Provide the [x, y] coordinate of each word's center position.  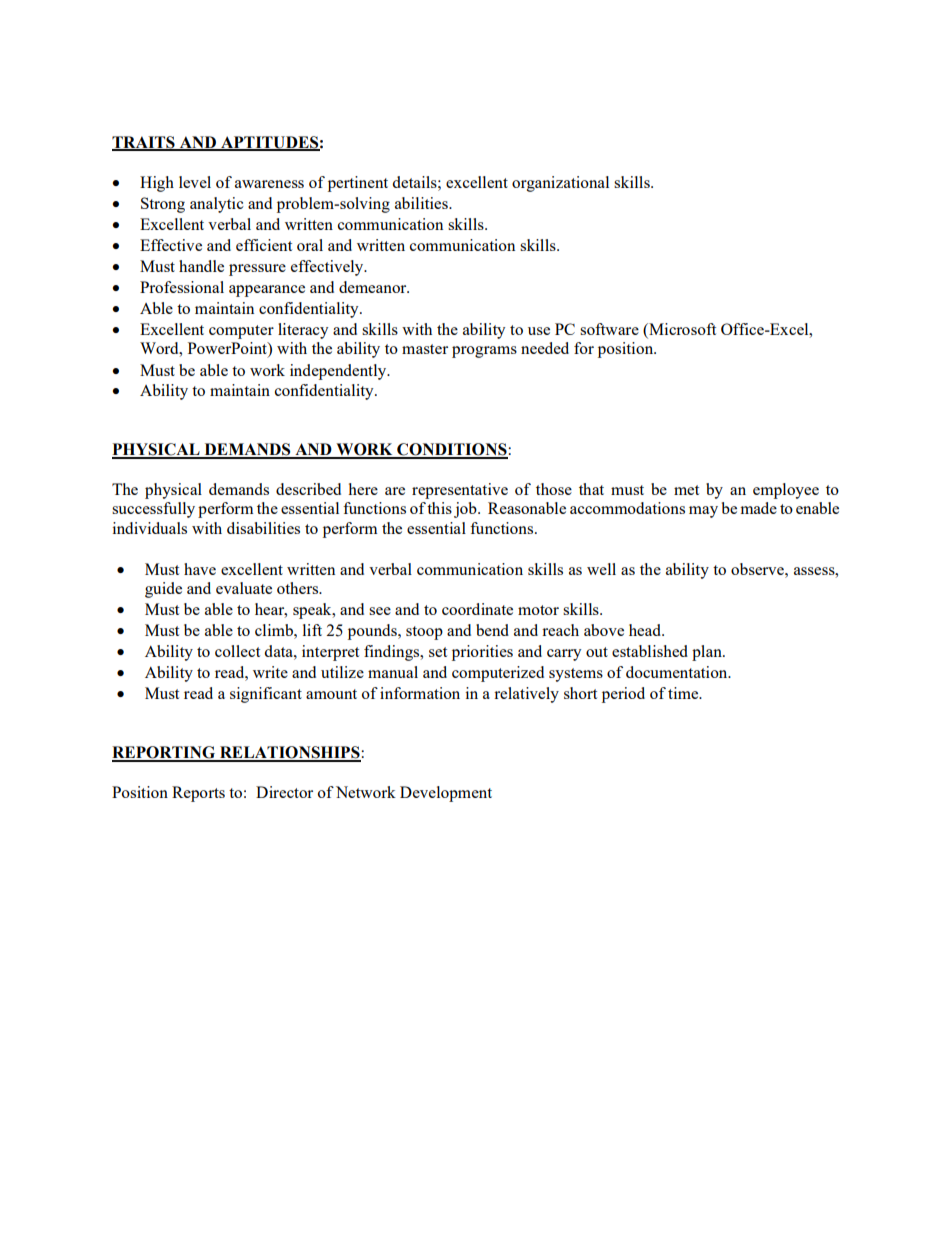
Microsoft [681, 329]
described [308, 489]
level [195, 182]
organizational [560, 184]
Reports [198, 794]
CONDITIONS [452, 450]
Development [446, 794]
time [684, 693]
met [686, 490]
